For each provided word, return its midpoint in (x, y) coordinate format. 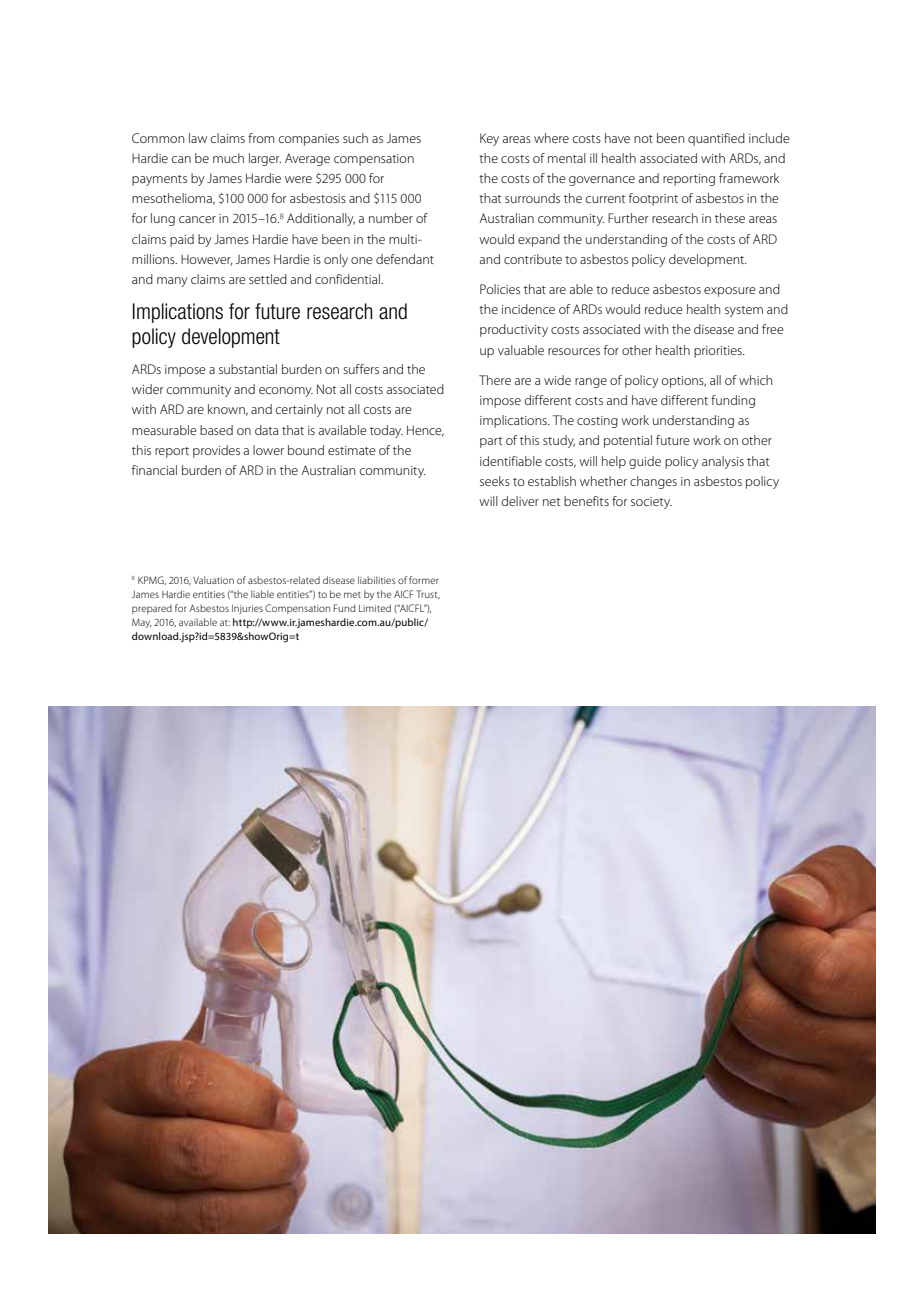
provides (216, 451)
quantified (716, 139)
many (172, 282)
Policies (500, 289)
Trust (428, 594)
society (651, 503)
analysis (723, 462)
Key (489, 139)
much (228, 158)
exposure (730, 292)
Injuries (247, 609)
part (491, 442)
